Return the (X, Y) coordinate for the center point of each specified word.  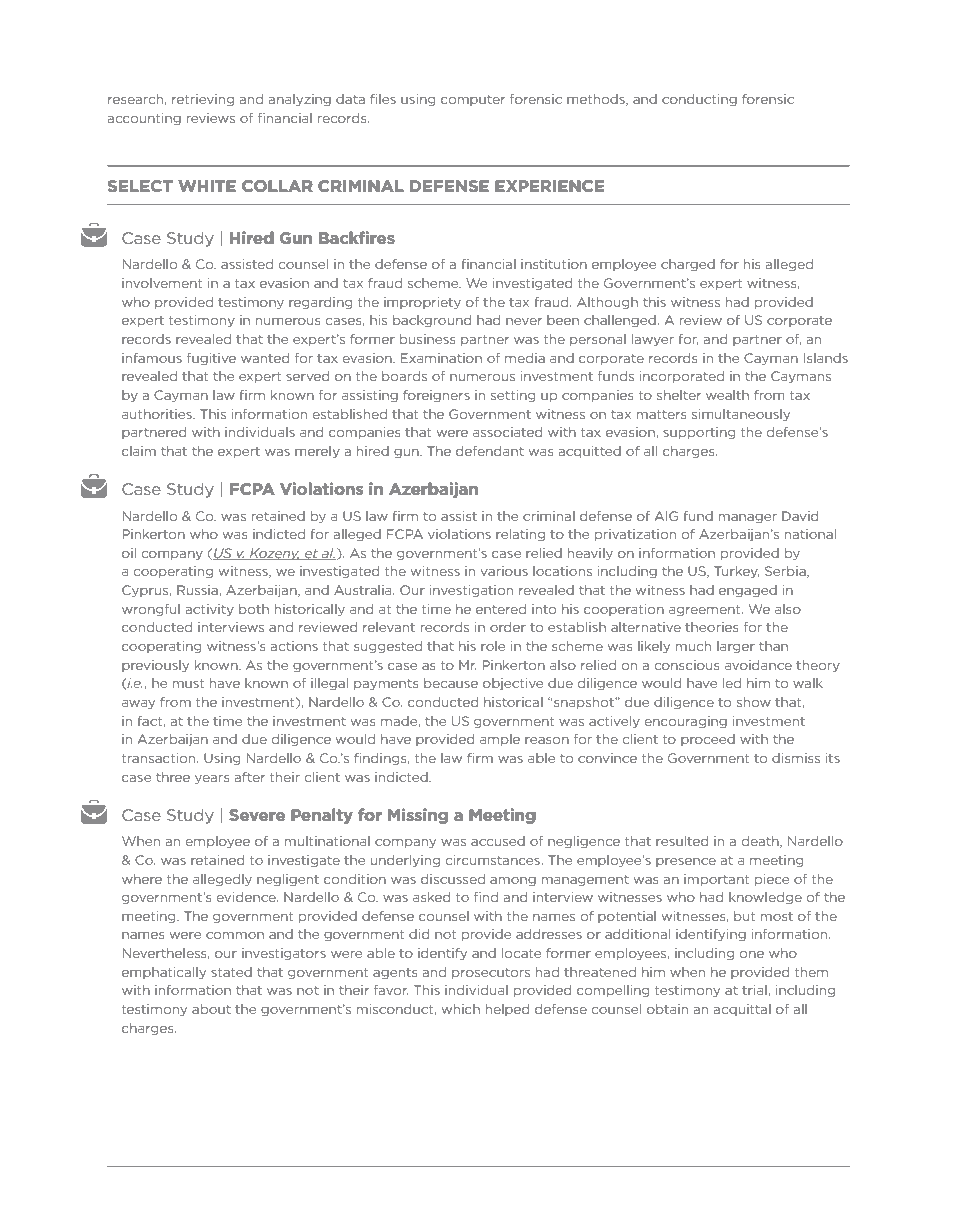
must (188, 683)
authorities (158, 414)
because (451, 683)
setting (513, 396)
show (754, 702)
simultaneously (741, 415)
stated (231, 972)
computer (473, 100)
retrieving (203, 100)
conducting (699, 100)
